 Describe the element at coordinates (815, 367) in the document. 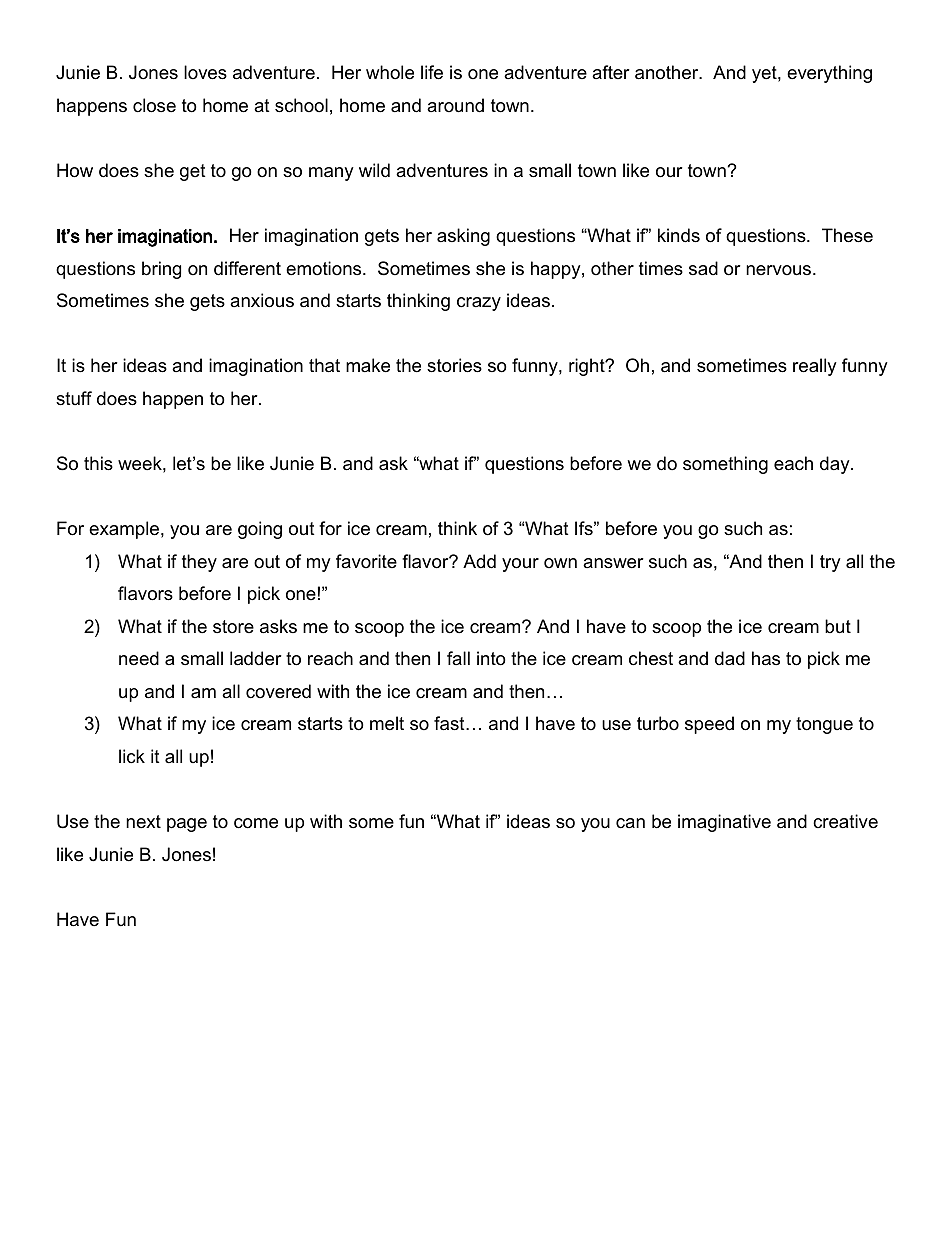

I see `really` at that location.
